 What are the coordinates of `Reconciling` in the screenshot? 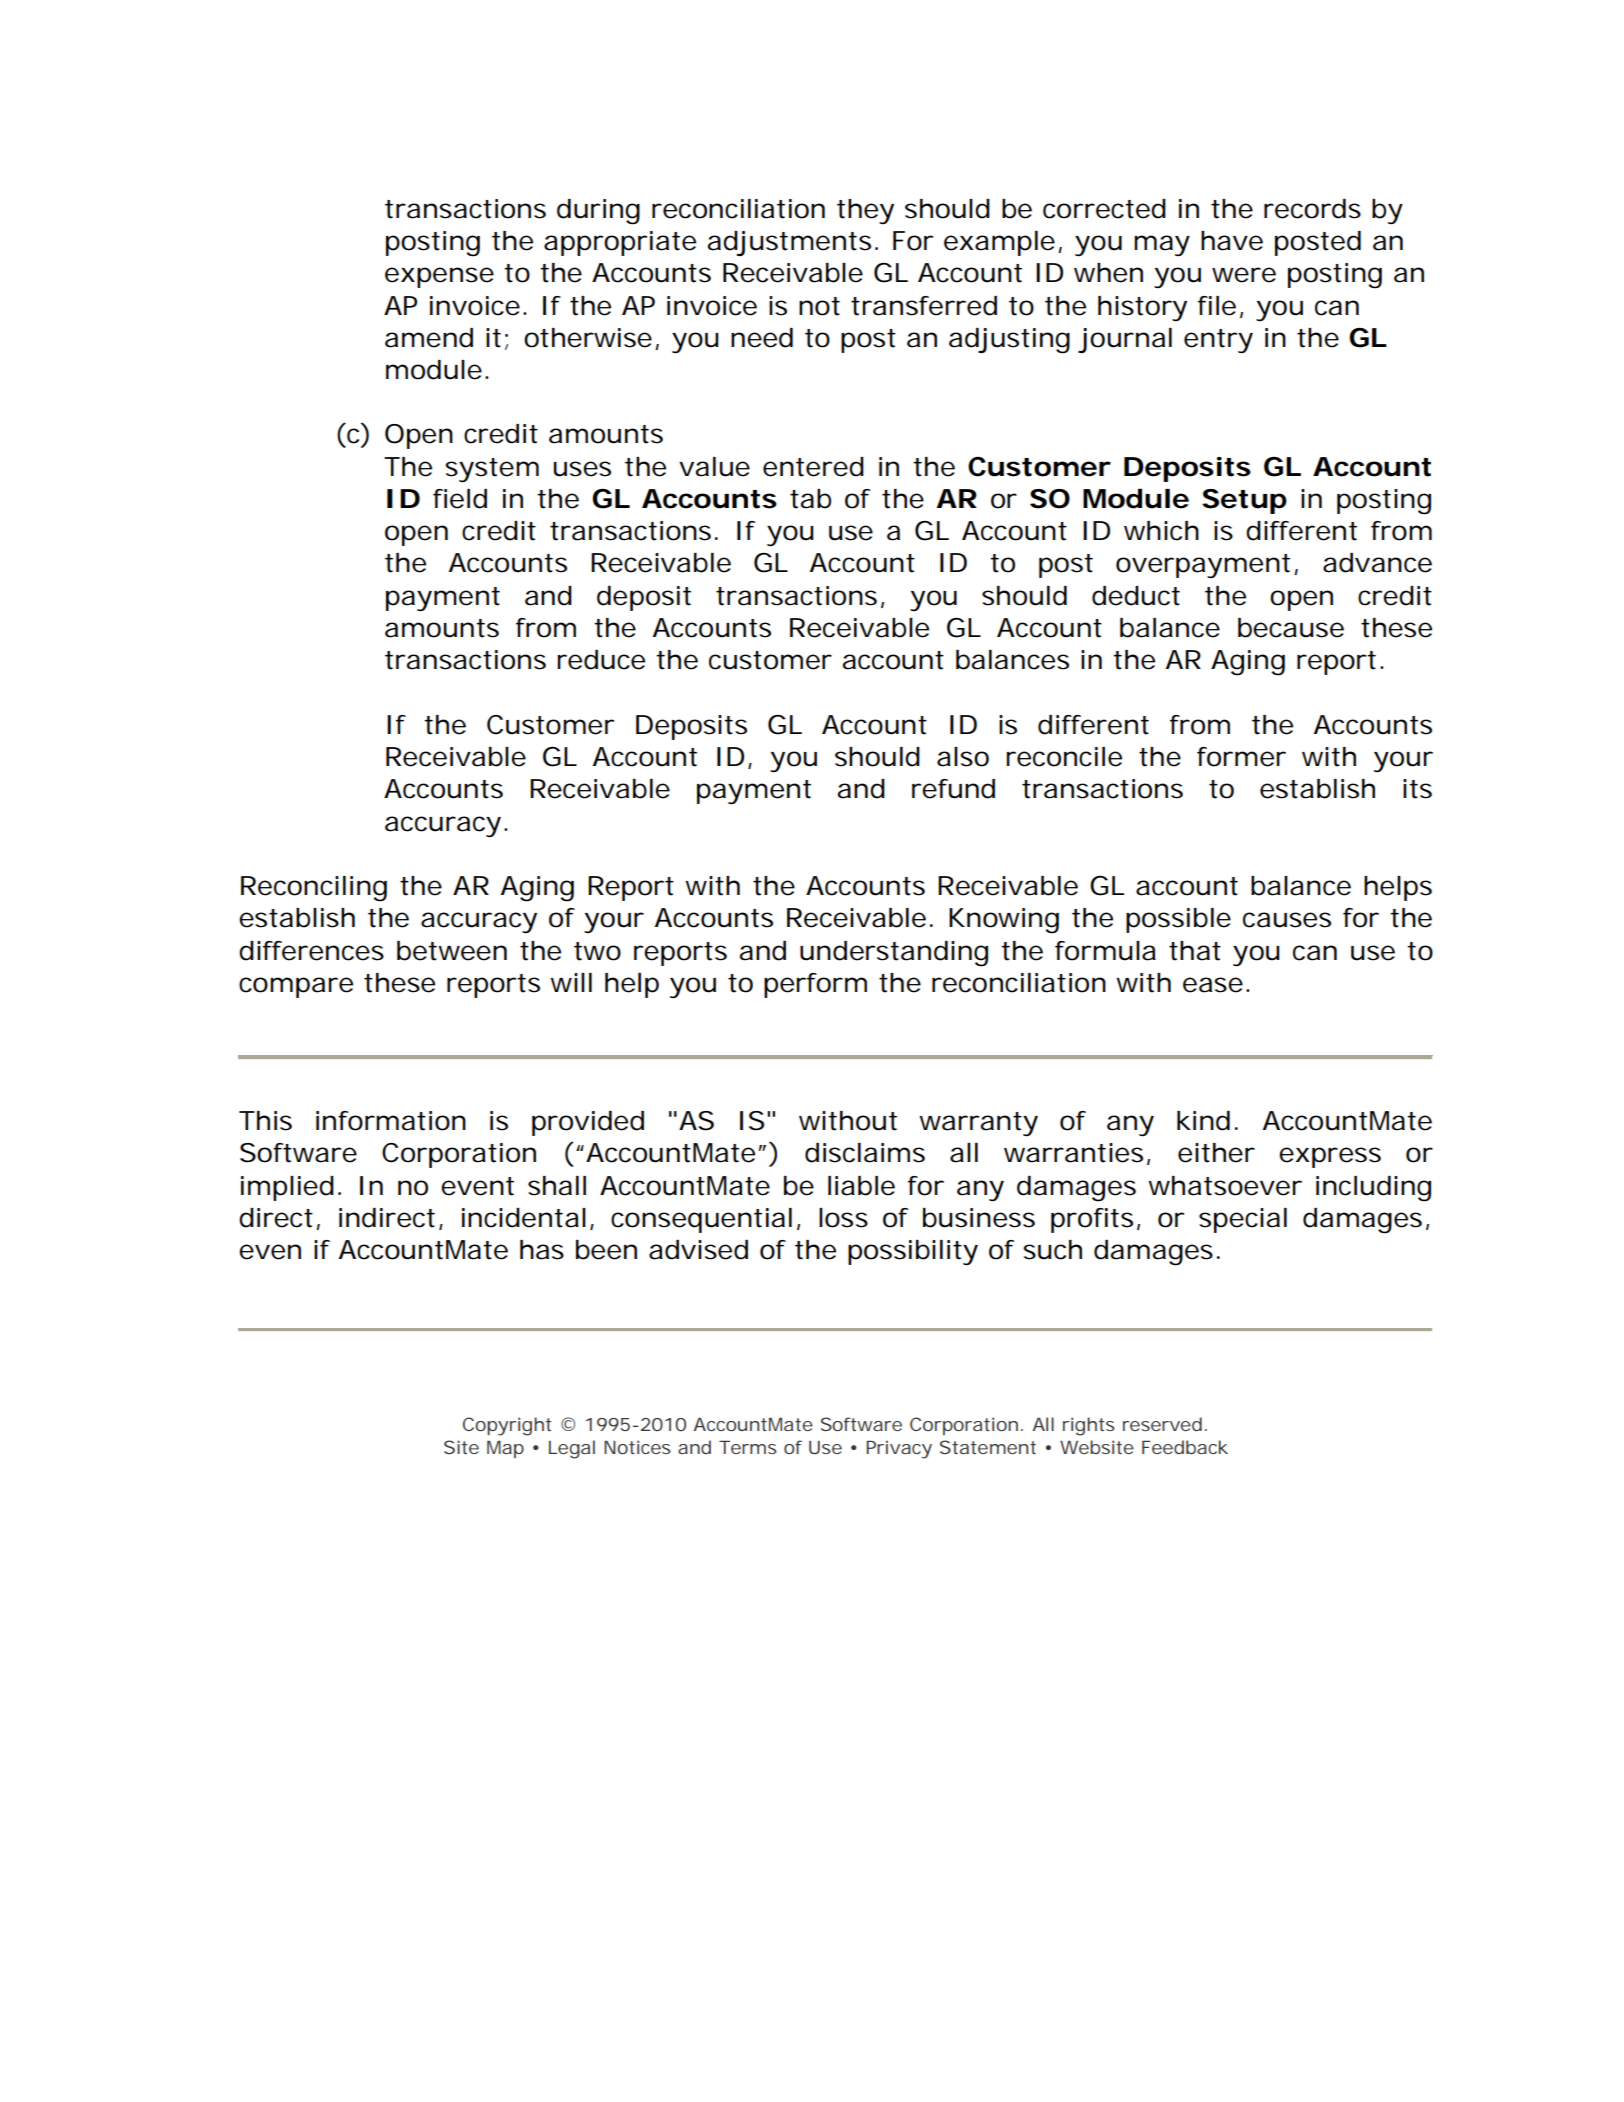 It's located at (314, 889).
